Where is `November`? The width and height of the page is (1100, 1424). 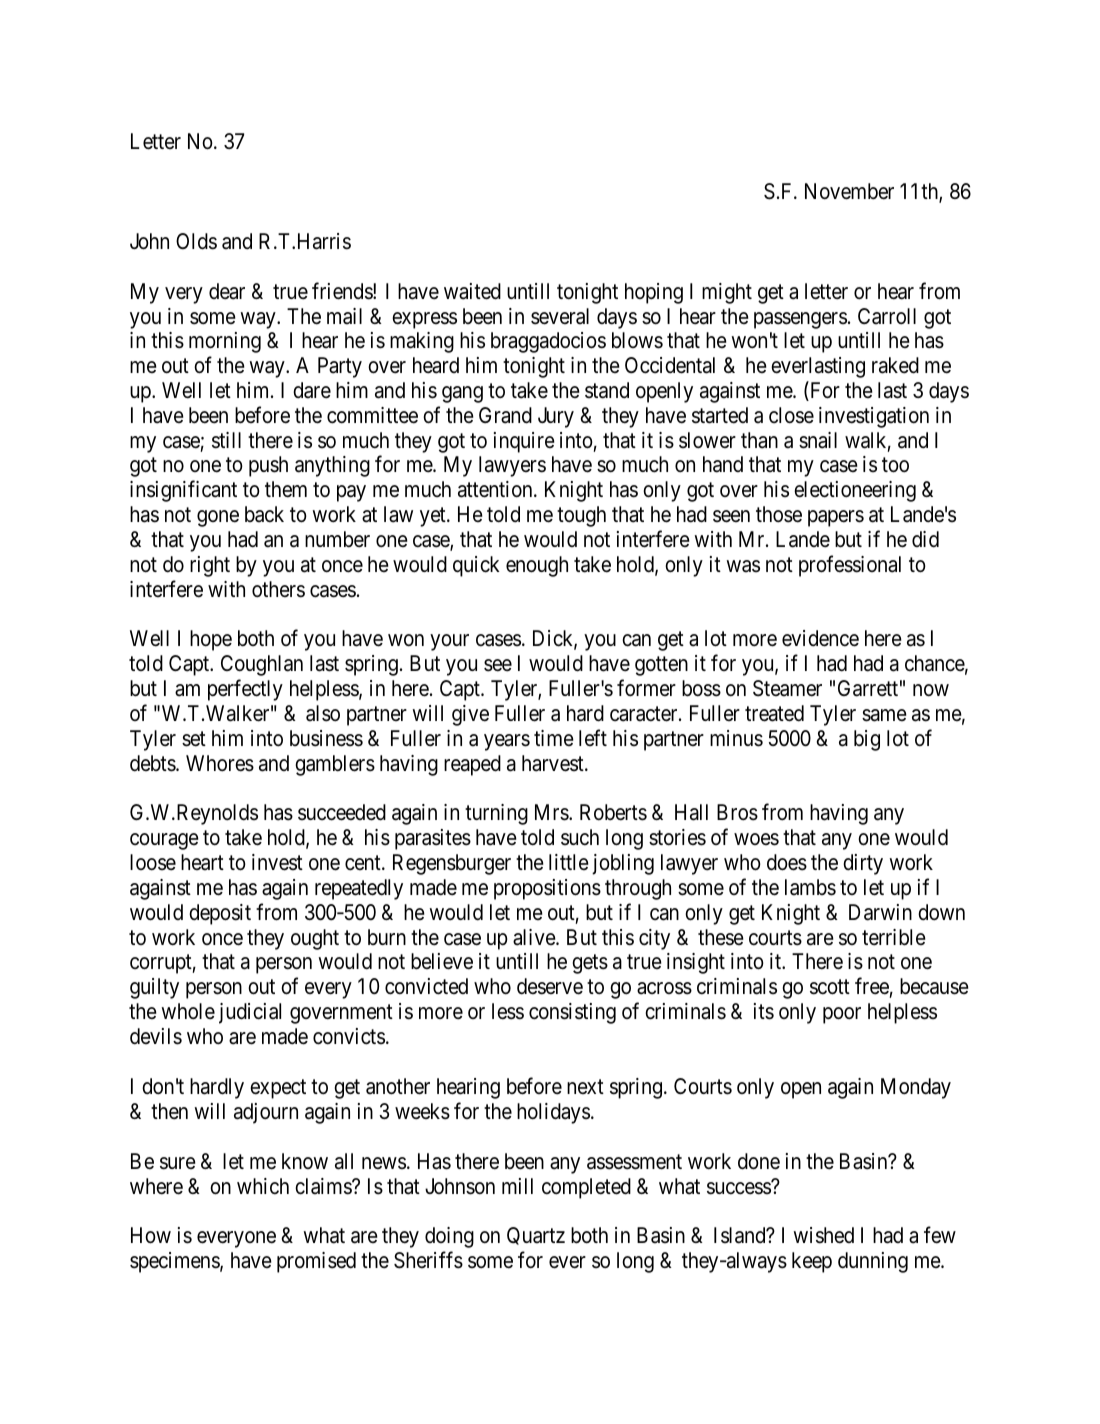 November is located at coordinates (849, 191).
